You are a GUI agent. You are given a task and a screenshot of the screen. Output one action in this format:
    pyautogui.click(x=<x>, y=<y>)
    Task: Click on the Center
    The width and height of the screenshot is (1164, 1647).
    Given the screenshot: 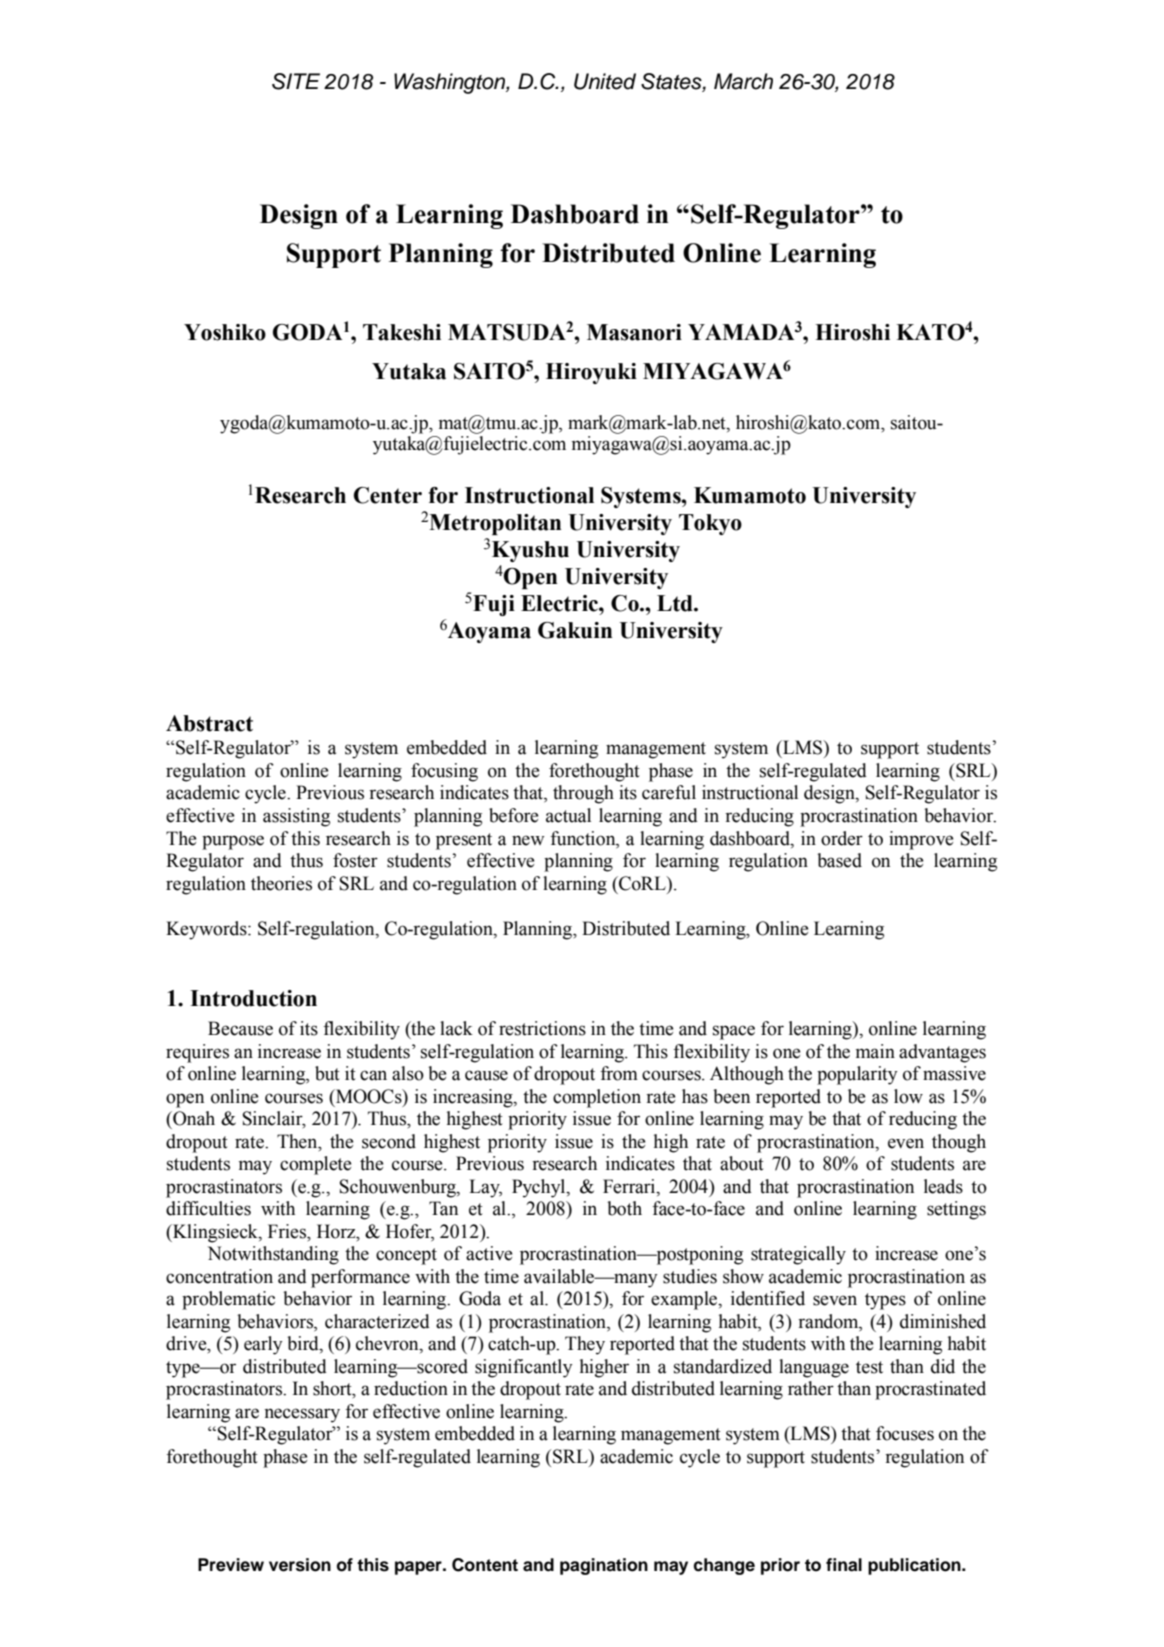 What is the action you would take?
    pyautogui.click(x=388, y=495)
